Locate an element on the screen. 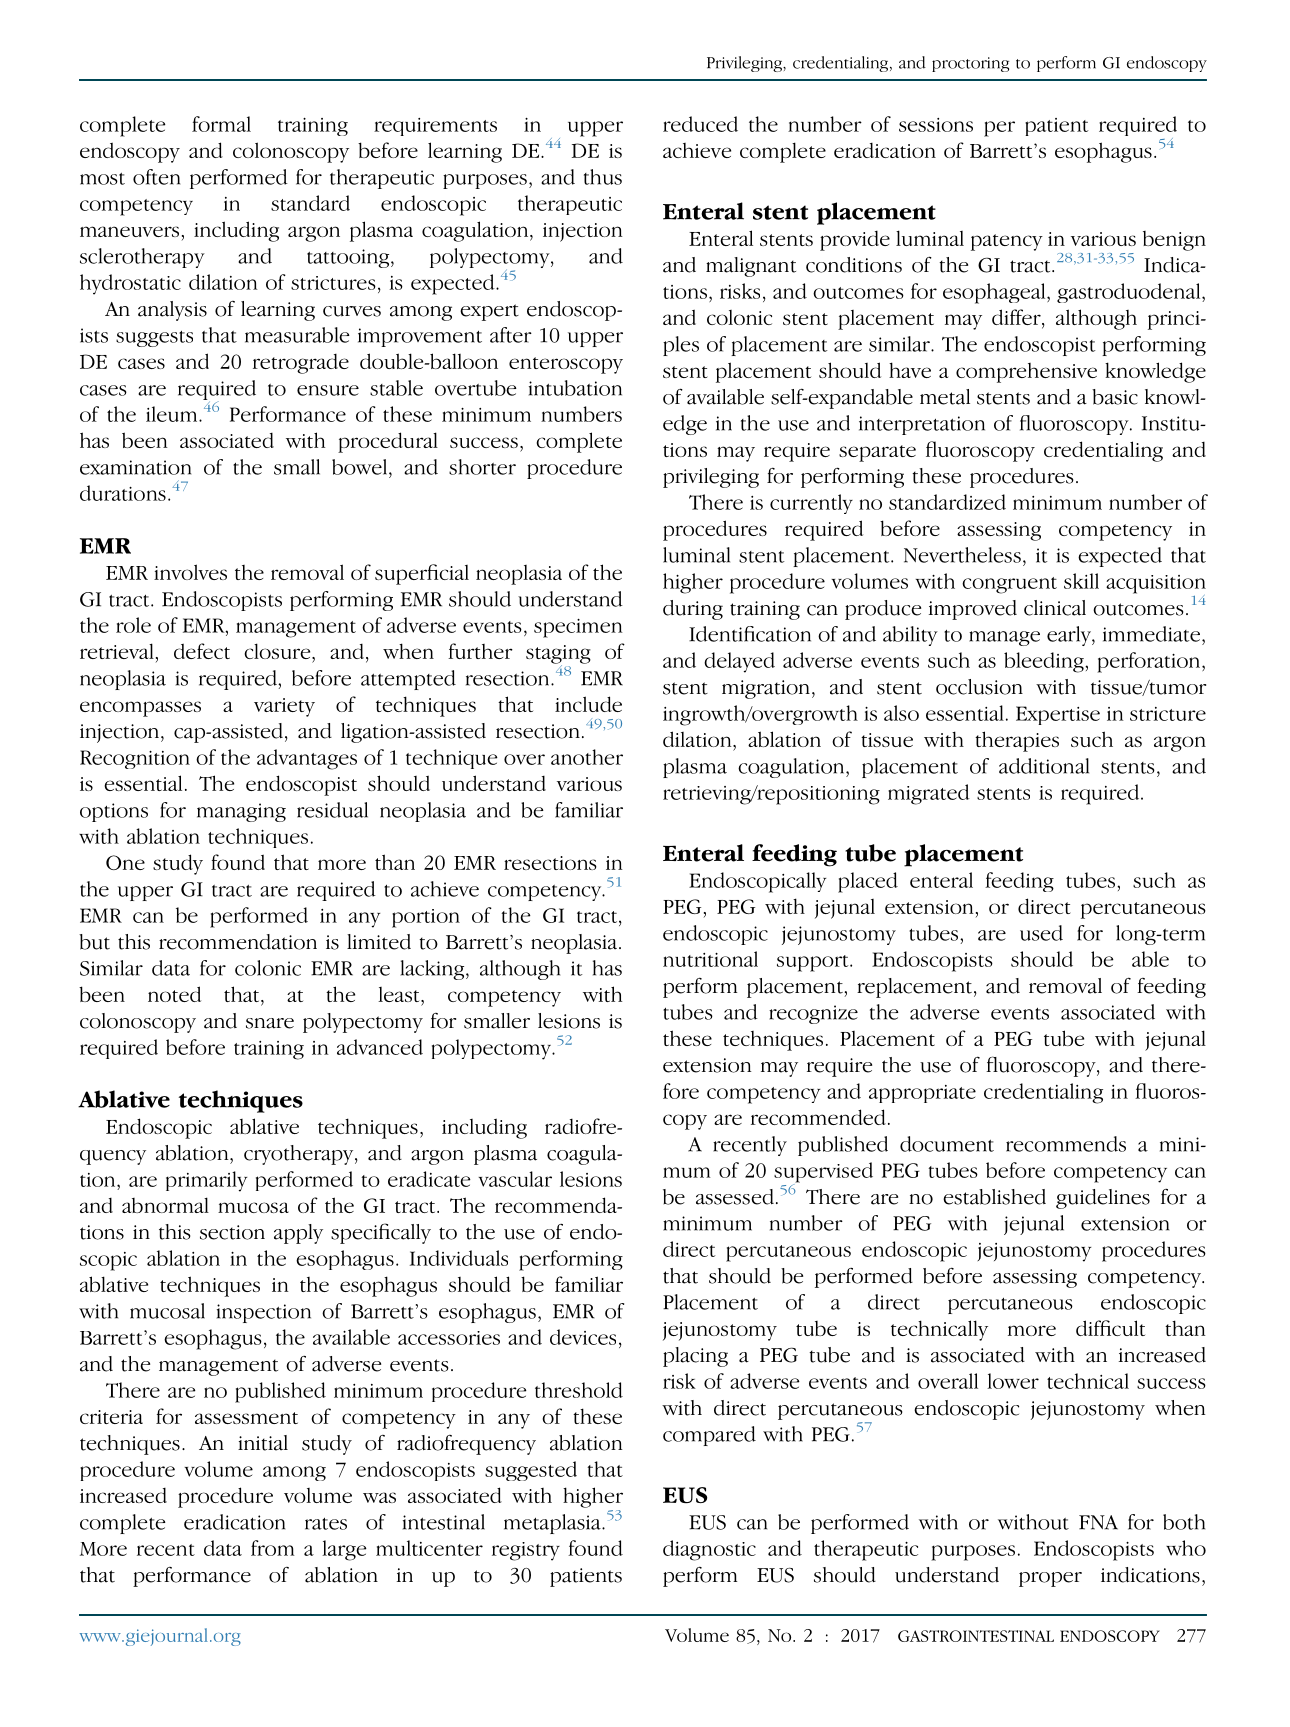 This screenshot has height=1727, width=1290. recognize is located at coordinates (813, 1014).
